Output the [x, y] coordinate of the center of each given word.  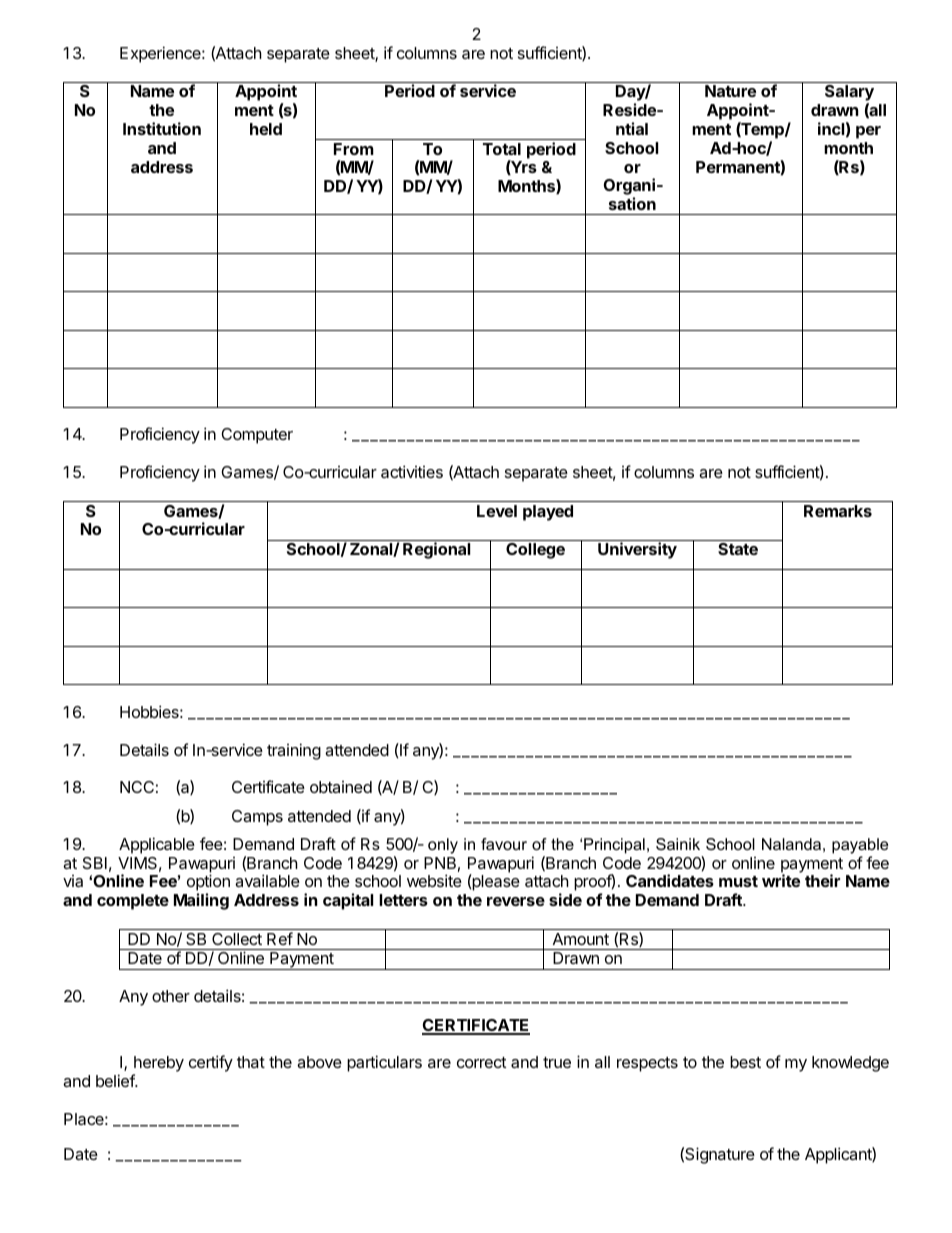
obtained [341, 787]
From [354, 149]
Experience [161, 54]
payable [860, 846]
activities [412, 471]
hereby [158, 1065]
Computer [257, 436]
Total [502, 149]
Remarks [838, 511]
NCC [137, 787]
